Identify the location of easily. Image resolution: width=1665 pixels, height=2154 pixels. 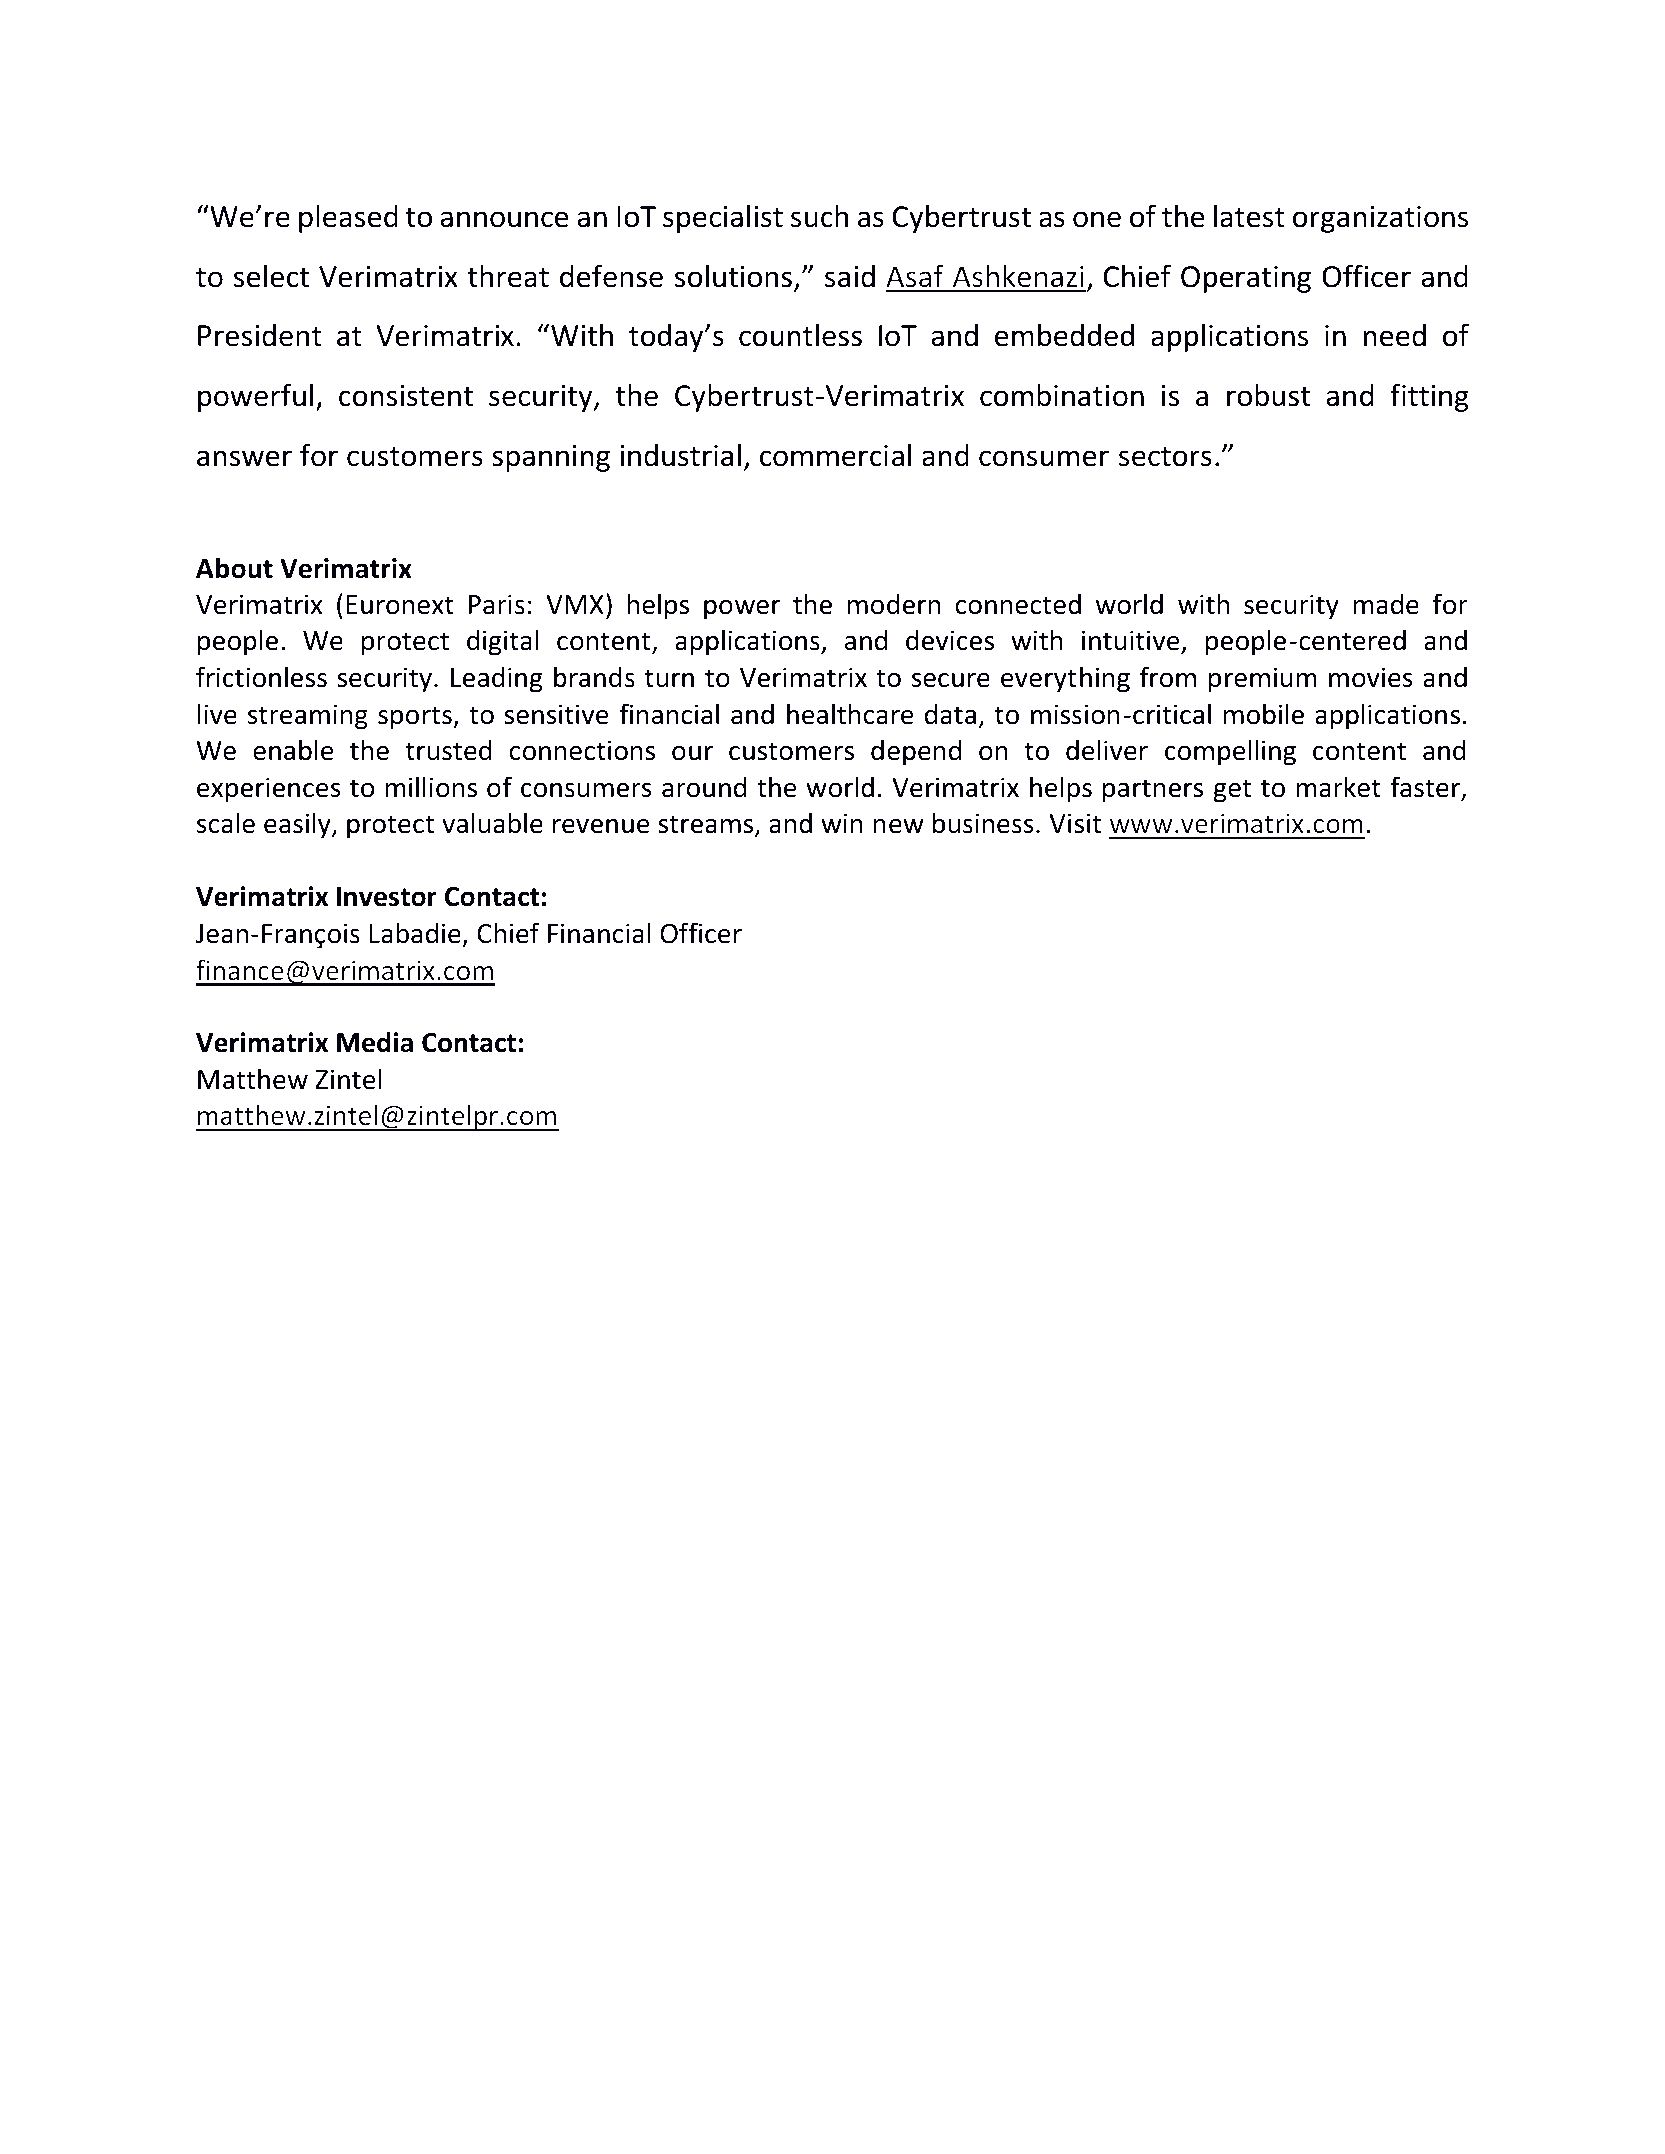
(298, 825).
